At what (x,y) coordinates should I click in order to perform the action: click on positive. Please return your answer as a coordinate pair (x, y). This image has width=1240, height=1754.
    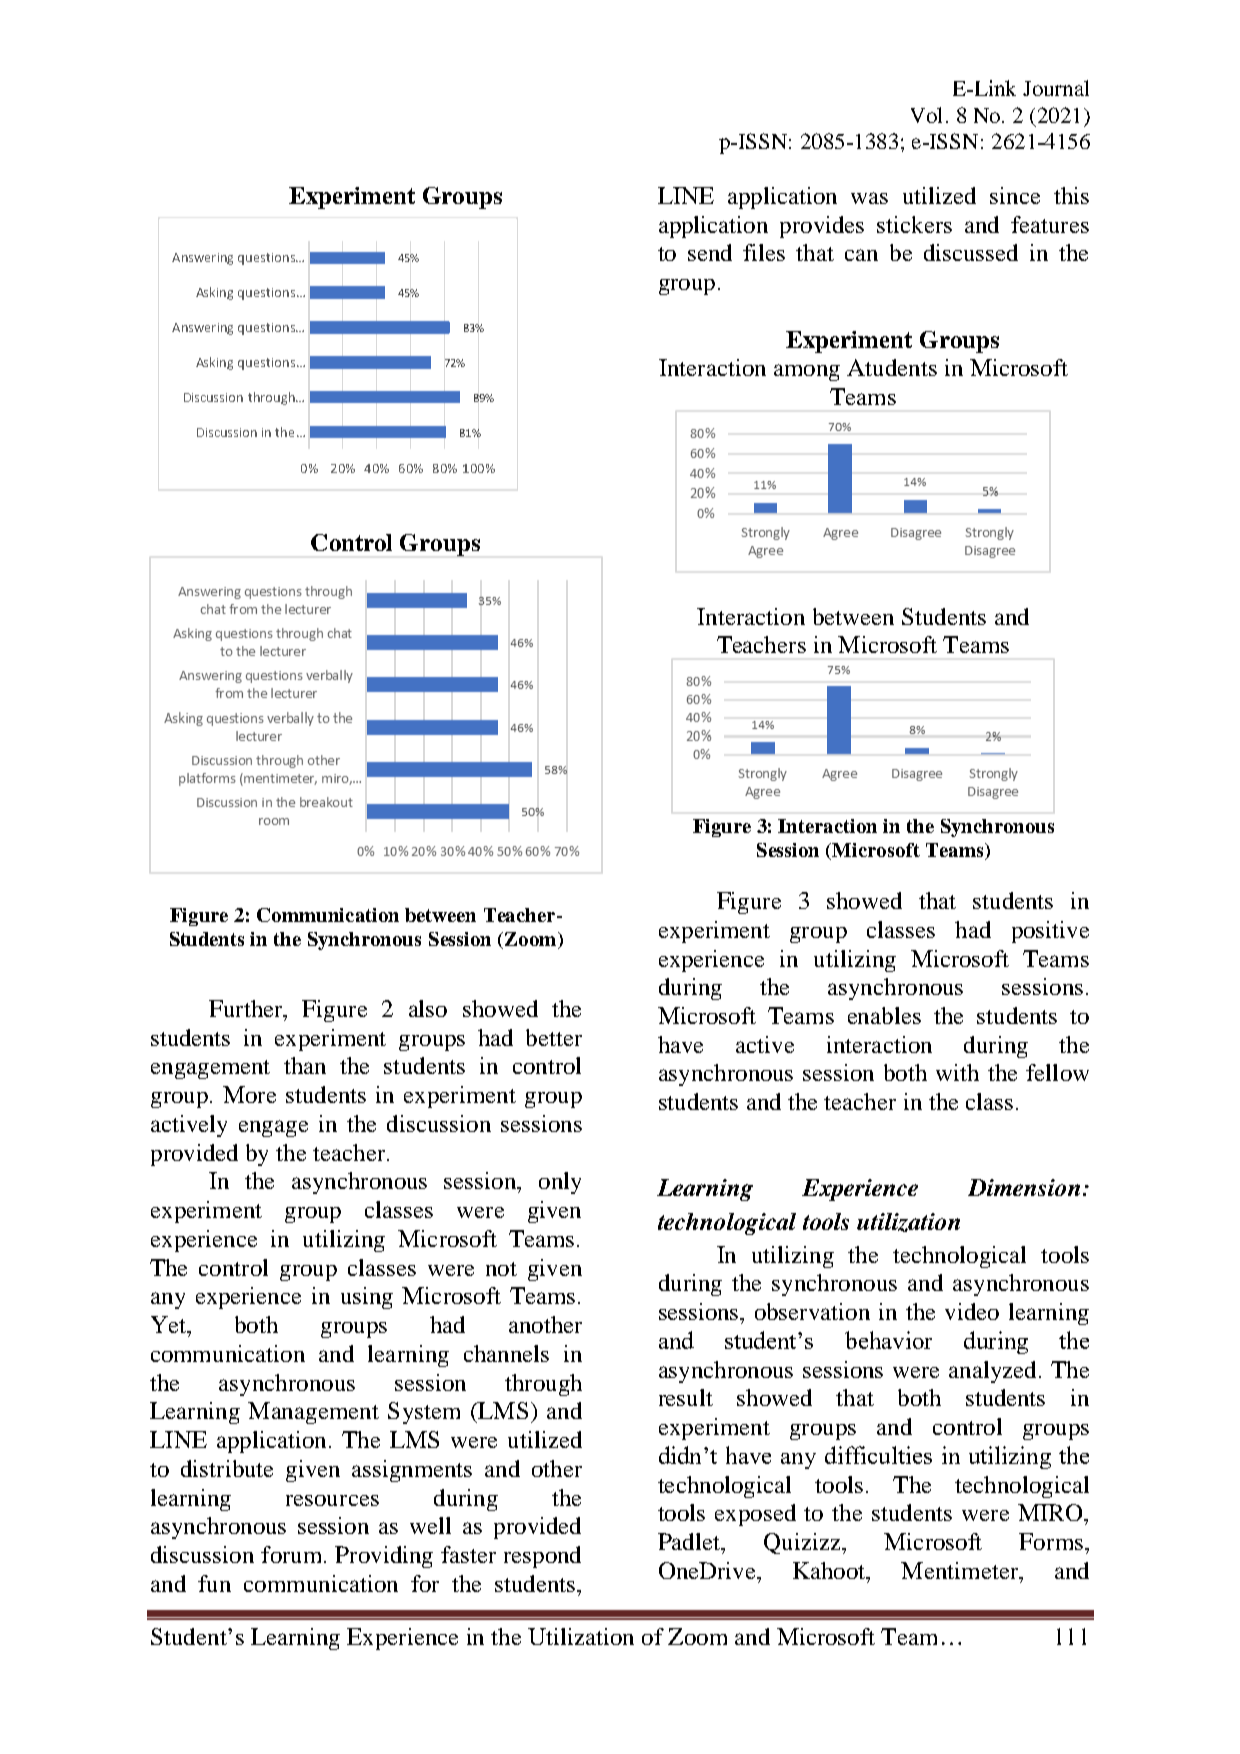
    Looking at the image, I should click on (1050, 932).
